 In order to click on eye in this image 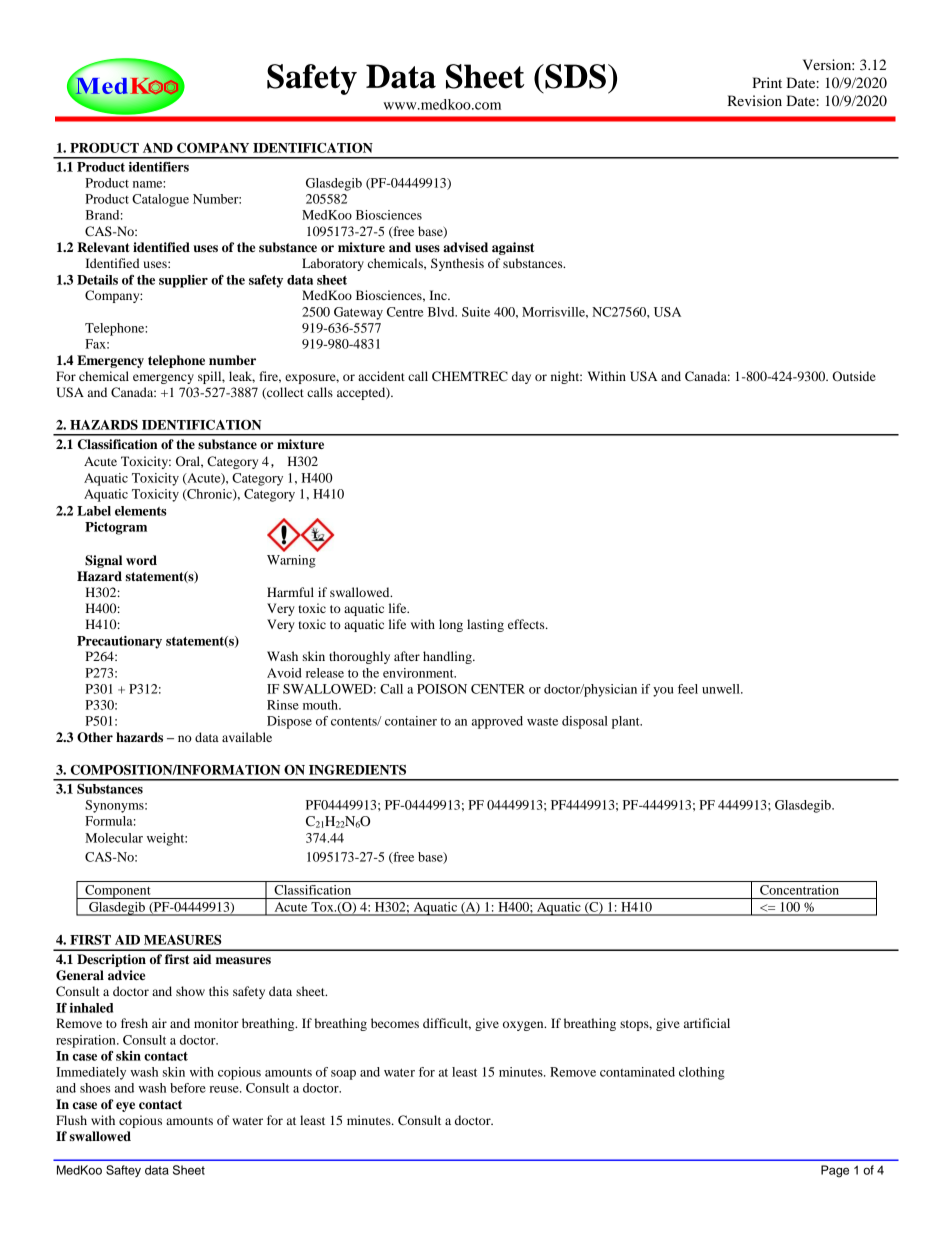, I will do `click(125, 1107)`.
